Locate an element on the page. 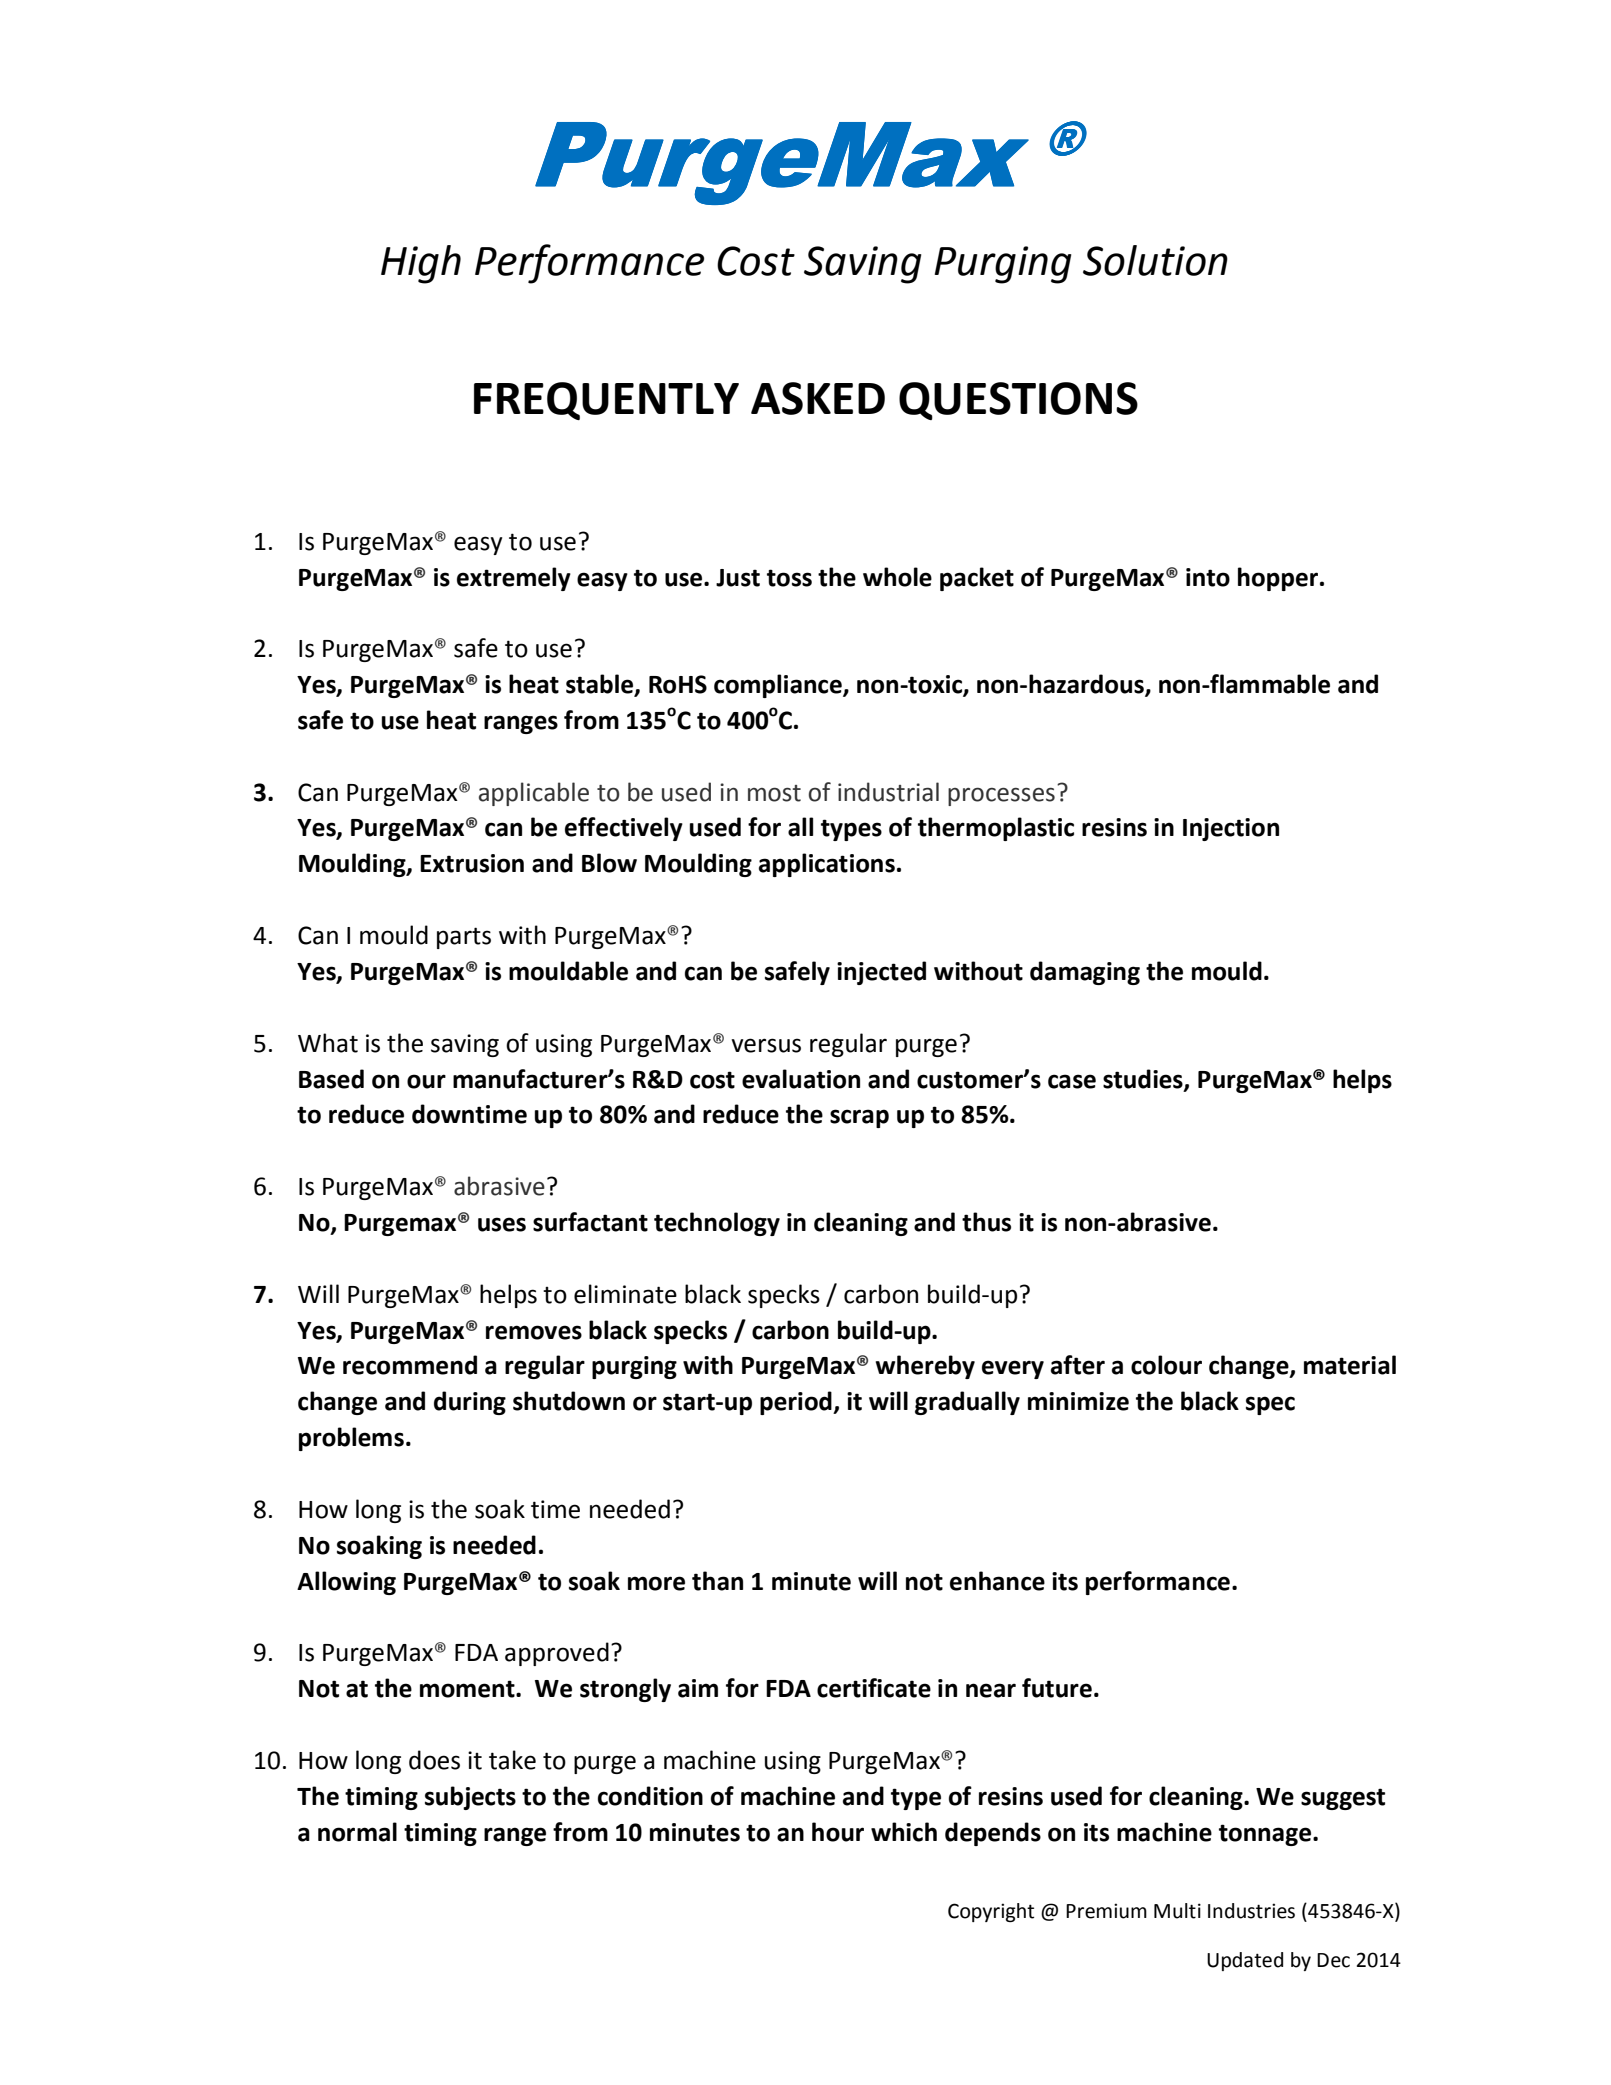 The height and width of the image is (2085, 1611). studies is located at coordinates (1144, 1079).
